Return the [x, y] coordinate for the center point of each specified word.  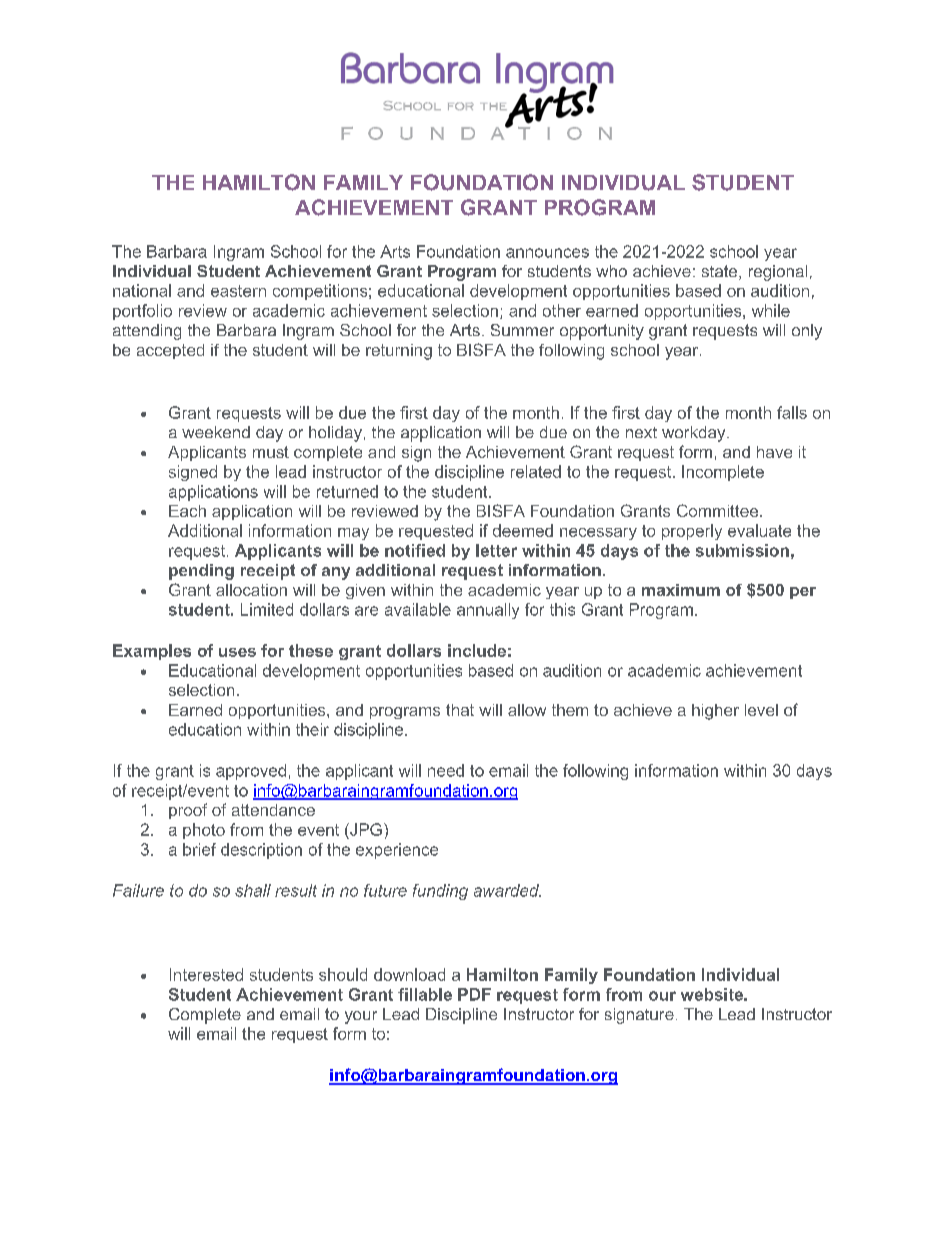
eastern [238, 291]
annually [488, 611]
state [721, 272]
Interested [206, 974]
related [536, 471]
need [446, 770]
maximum [681, 590]
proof [188, 811]
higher [715, 712]
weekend [216, 432]
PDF [474, 994]
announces [547, 253]
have [774, 452]
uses [237, 652]
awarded [507, 890]
